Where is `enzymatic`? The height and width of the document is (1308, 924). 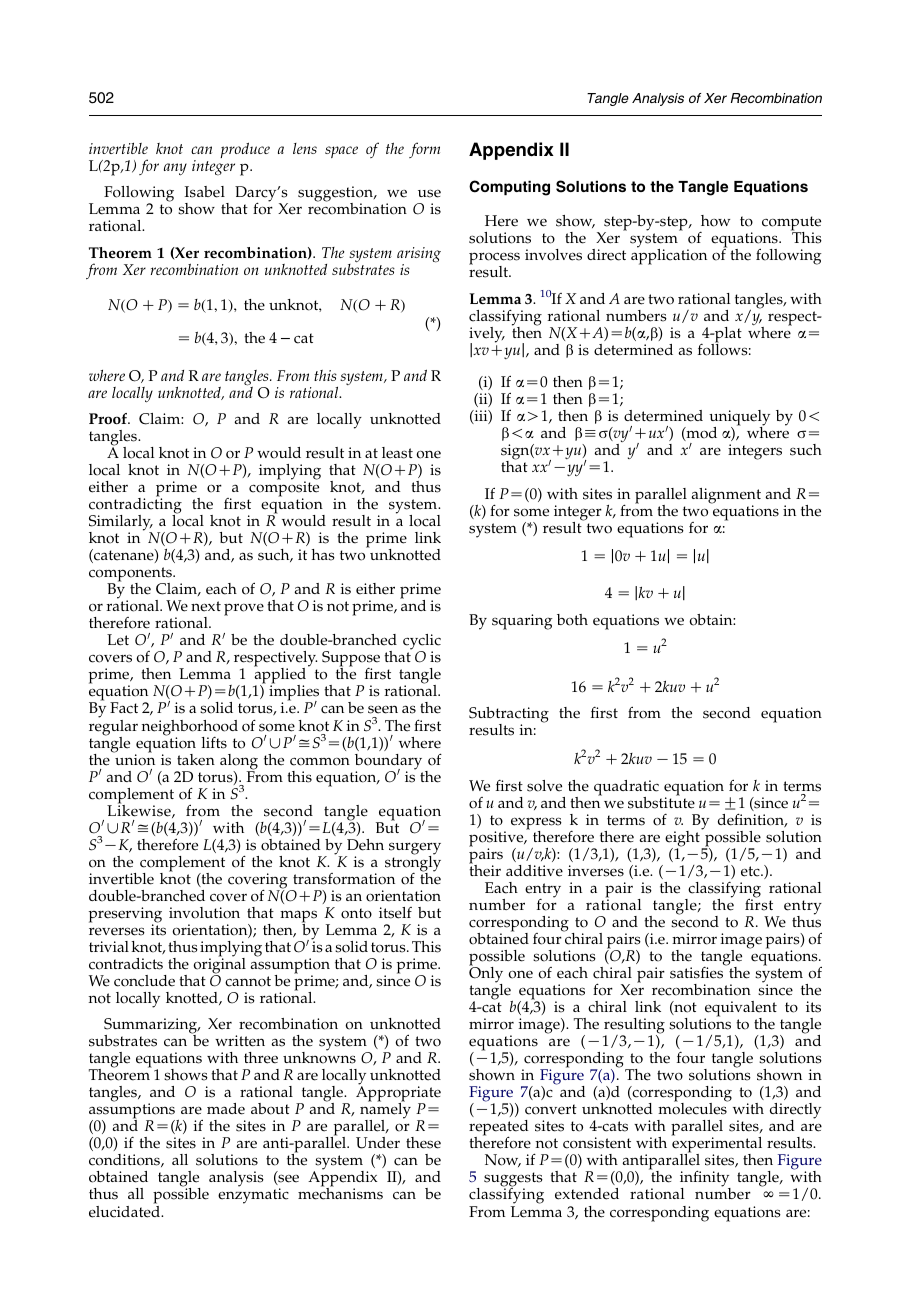
enzymatic is located at coordinates (253, 1196).
